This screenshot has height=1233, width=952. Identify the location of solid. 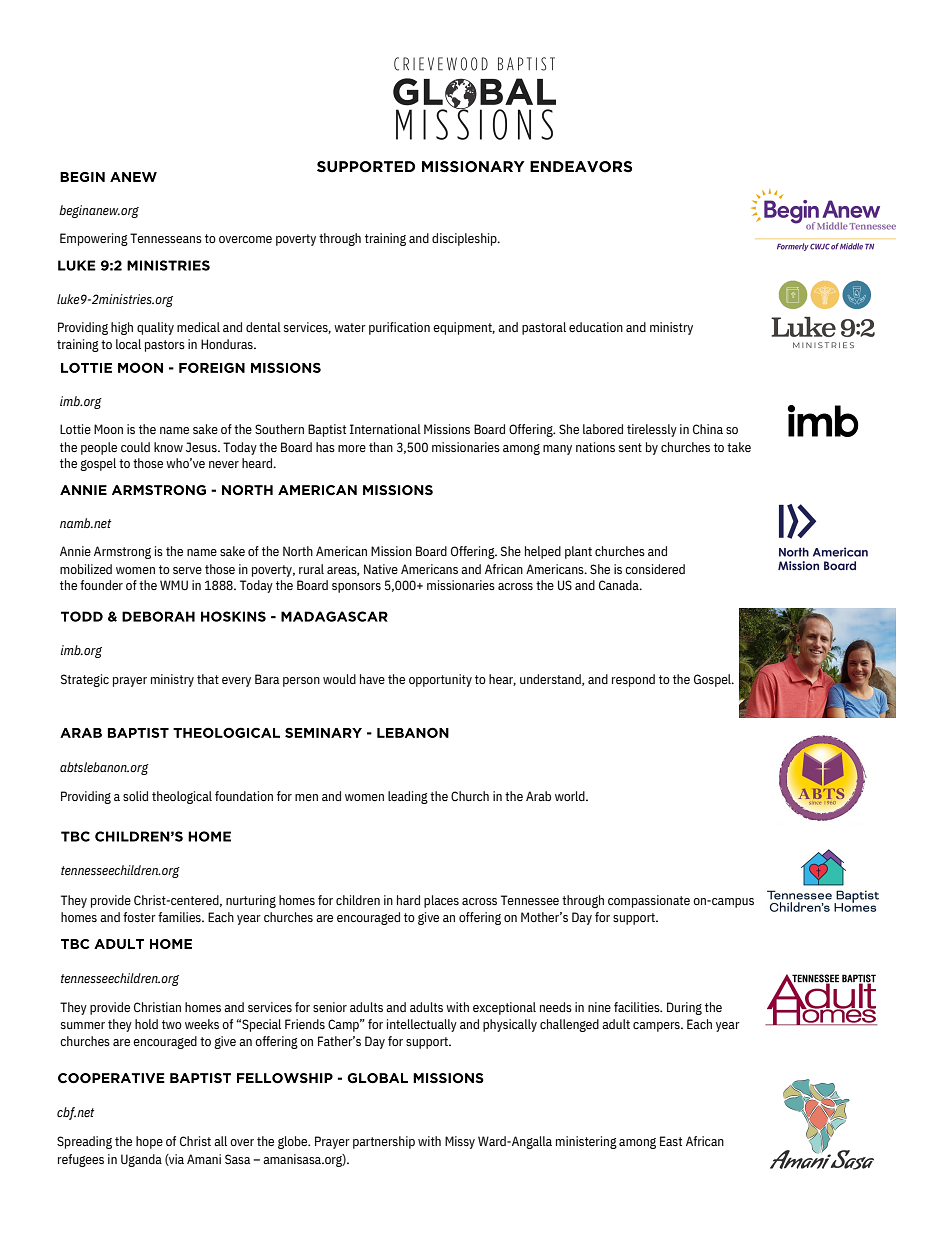
(135, 796).
